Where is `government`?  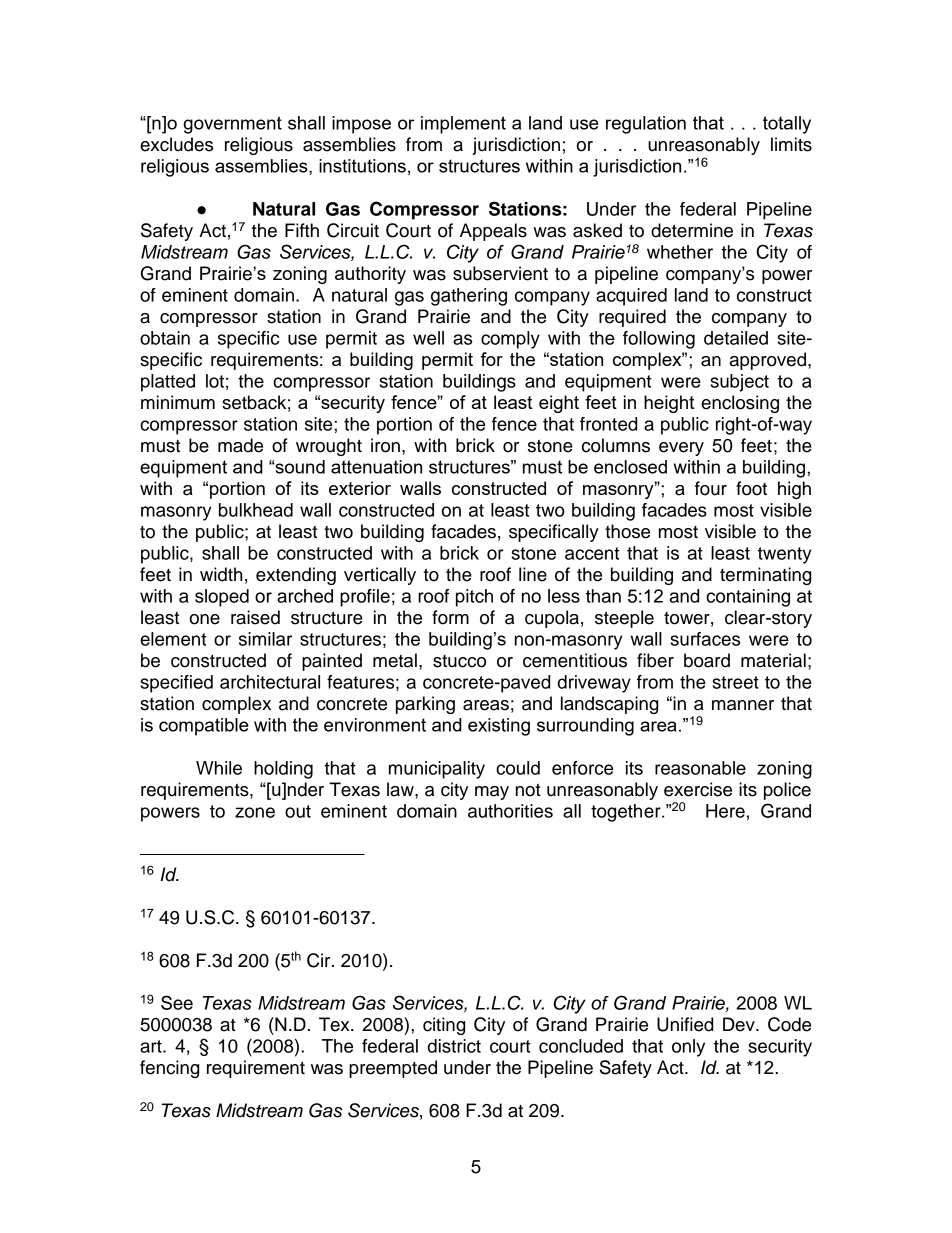 government is located at coordinates (232, 125).
